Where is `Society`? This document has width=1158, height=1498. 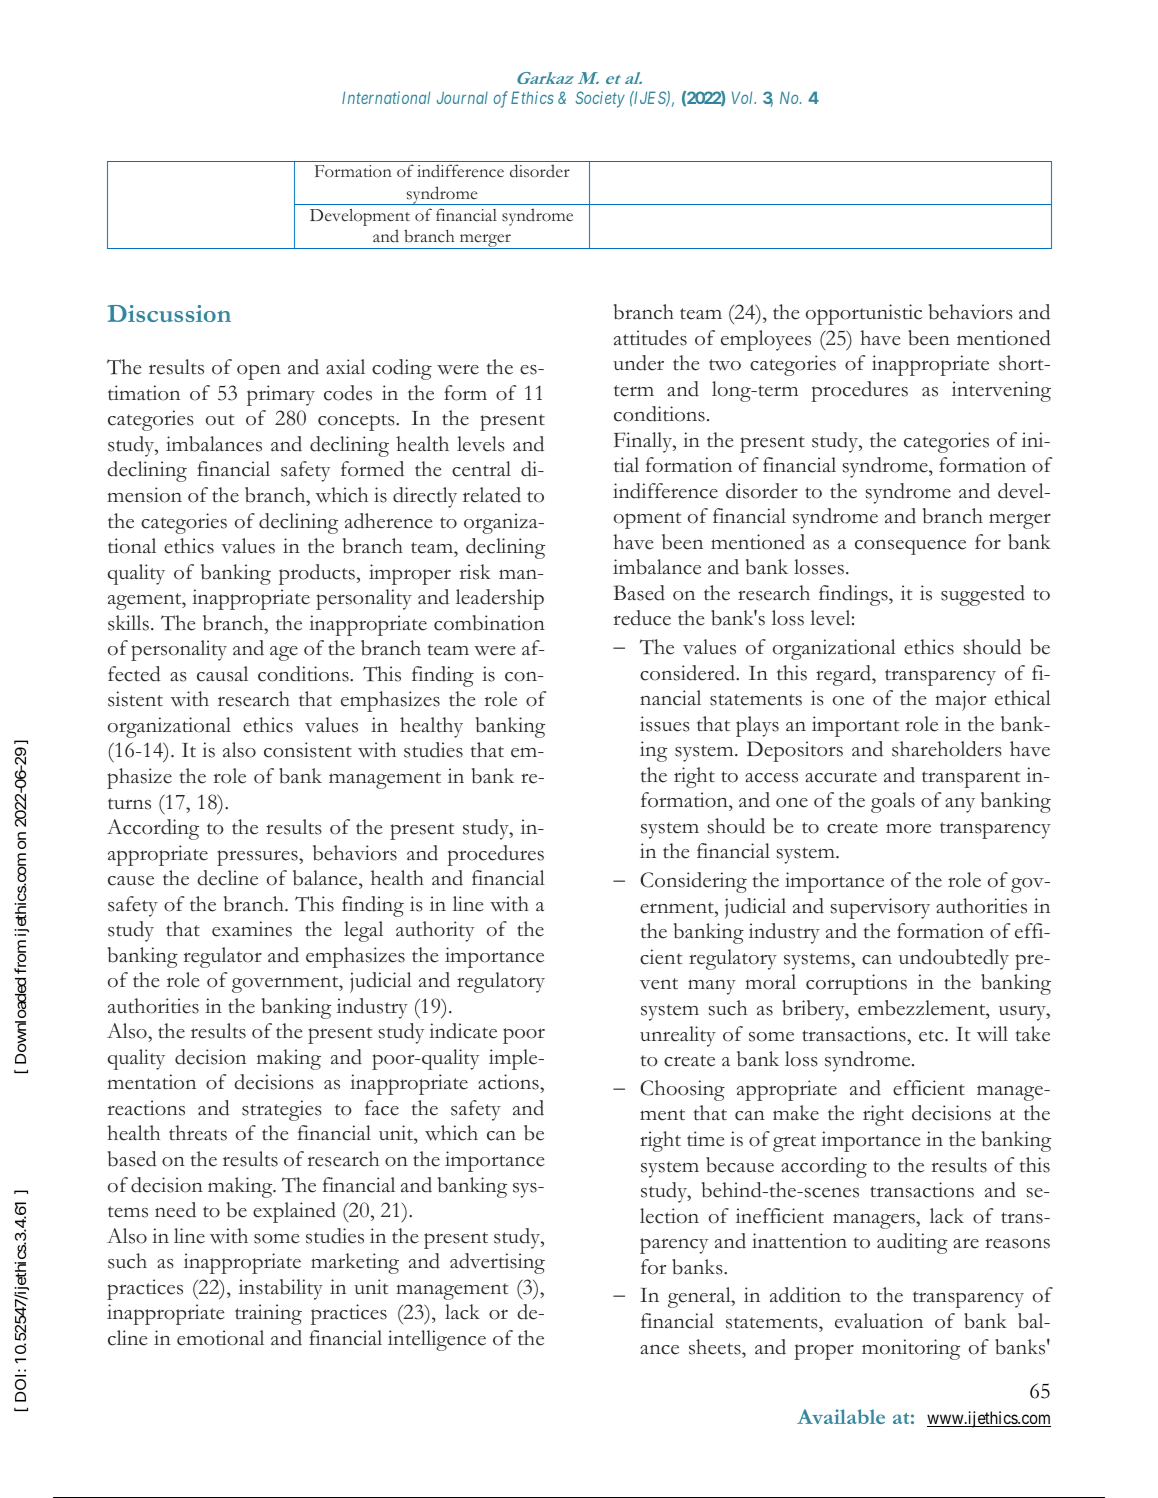 Society is located at coordinates (600, 99).
